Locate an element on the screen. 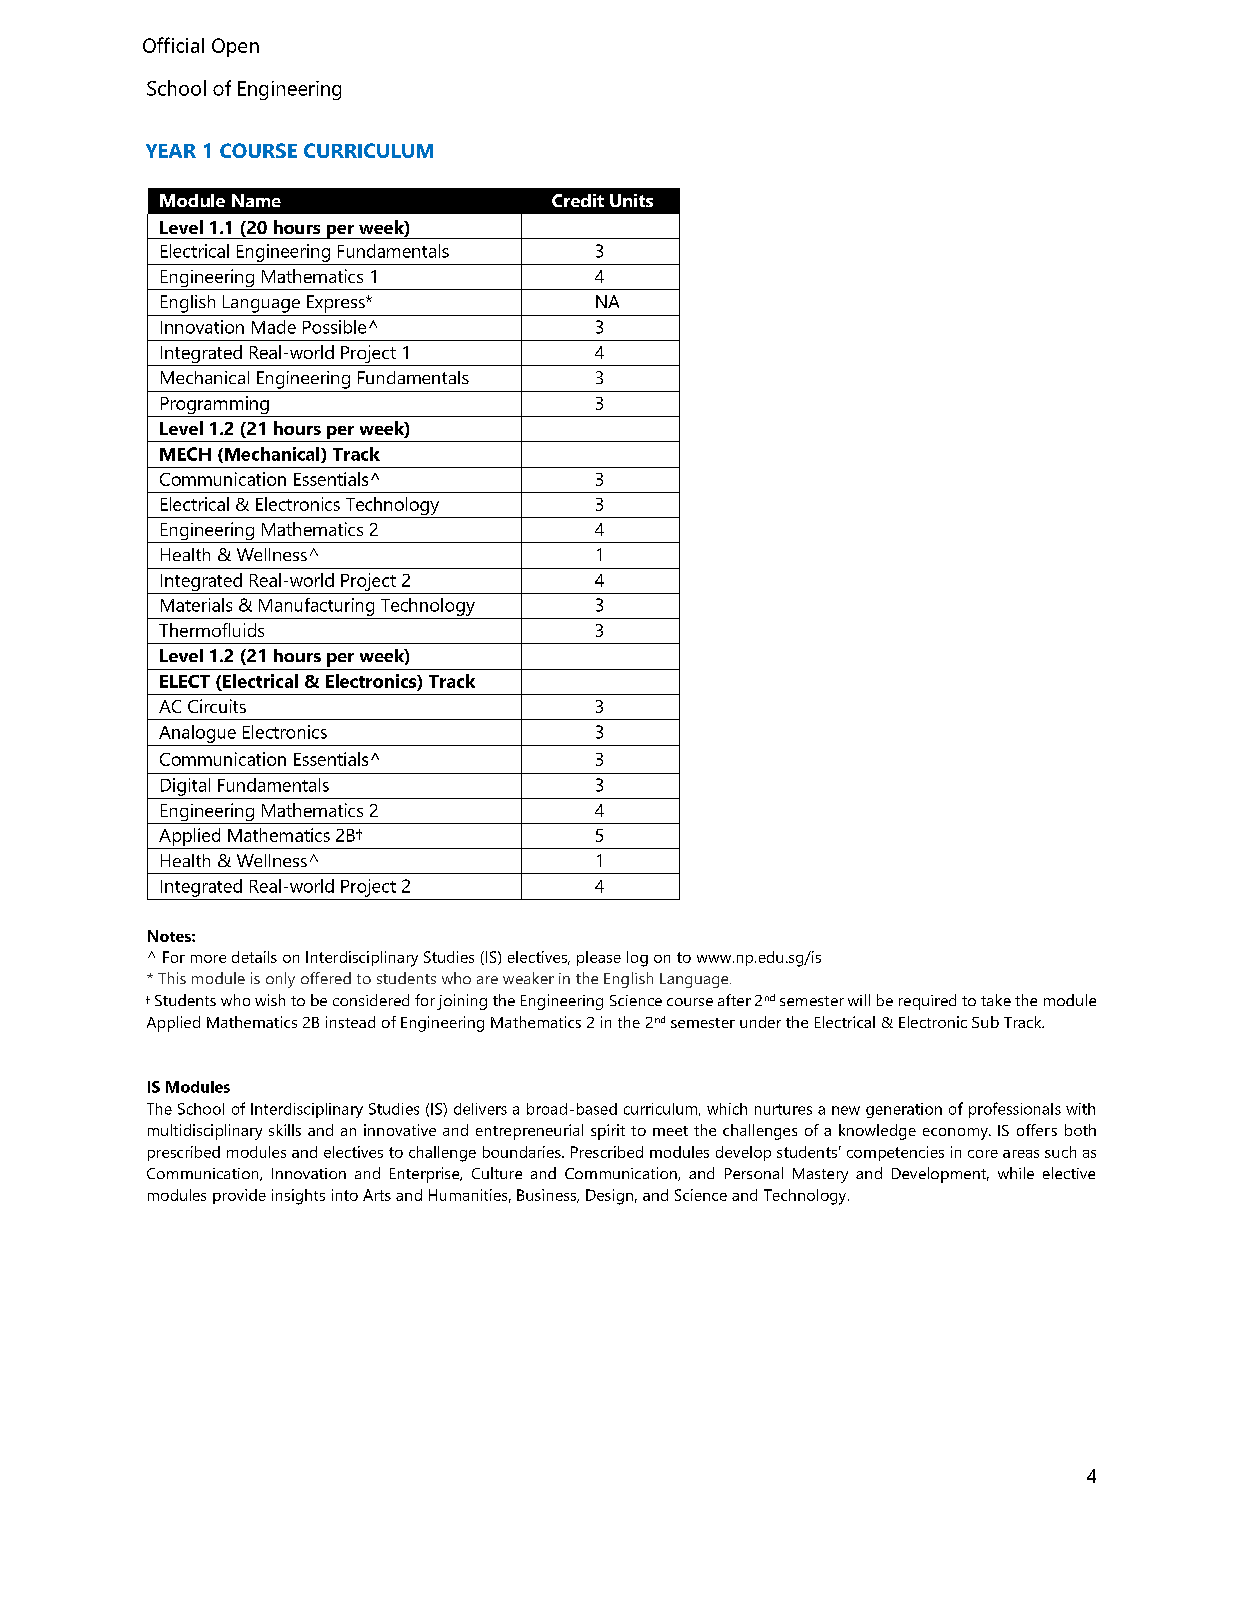 The width and height of the screenshot is (1243, 1609). Credit is located at coordinates (578, 200).
